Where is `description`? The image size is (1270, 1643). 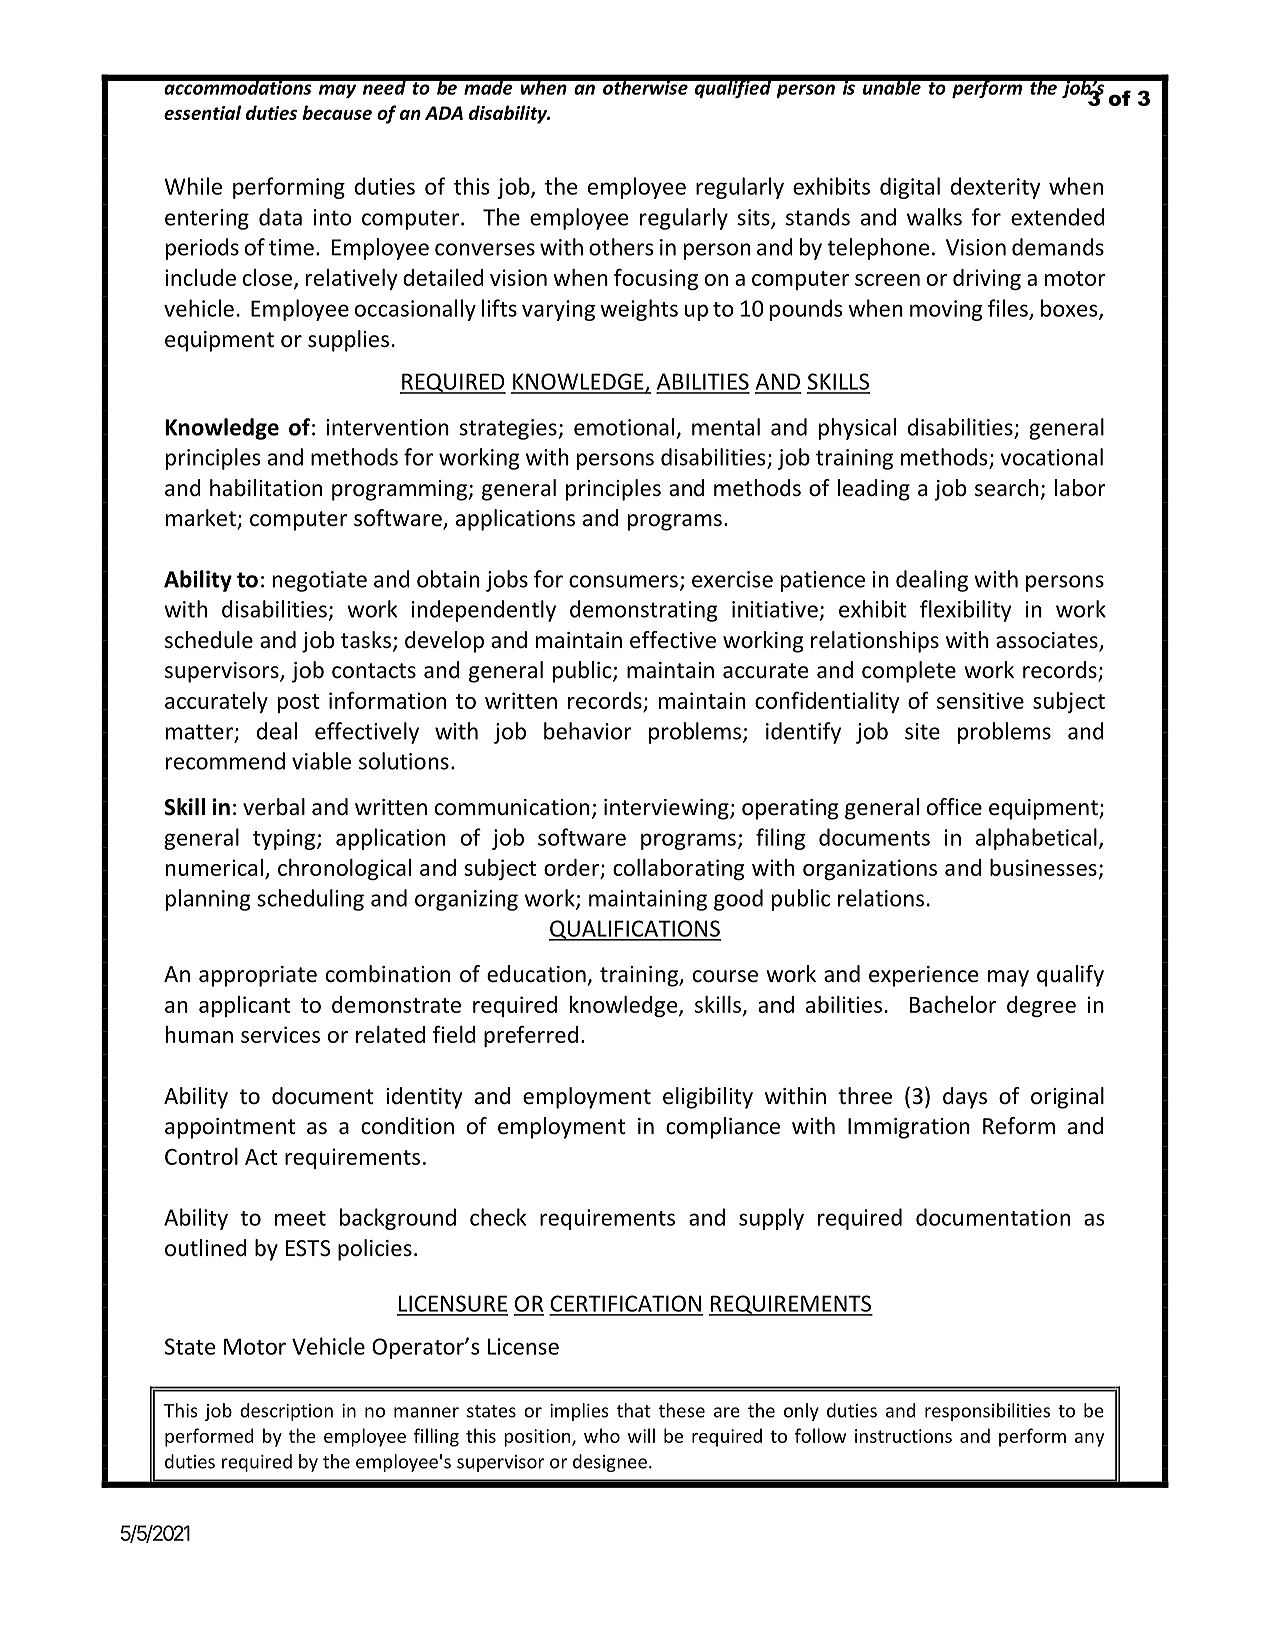
description is located at coordinates (286, 1412).
